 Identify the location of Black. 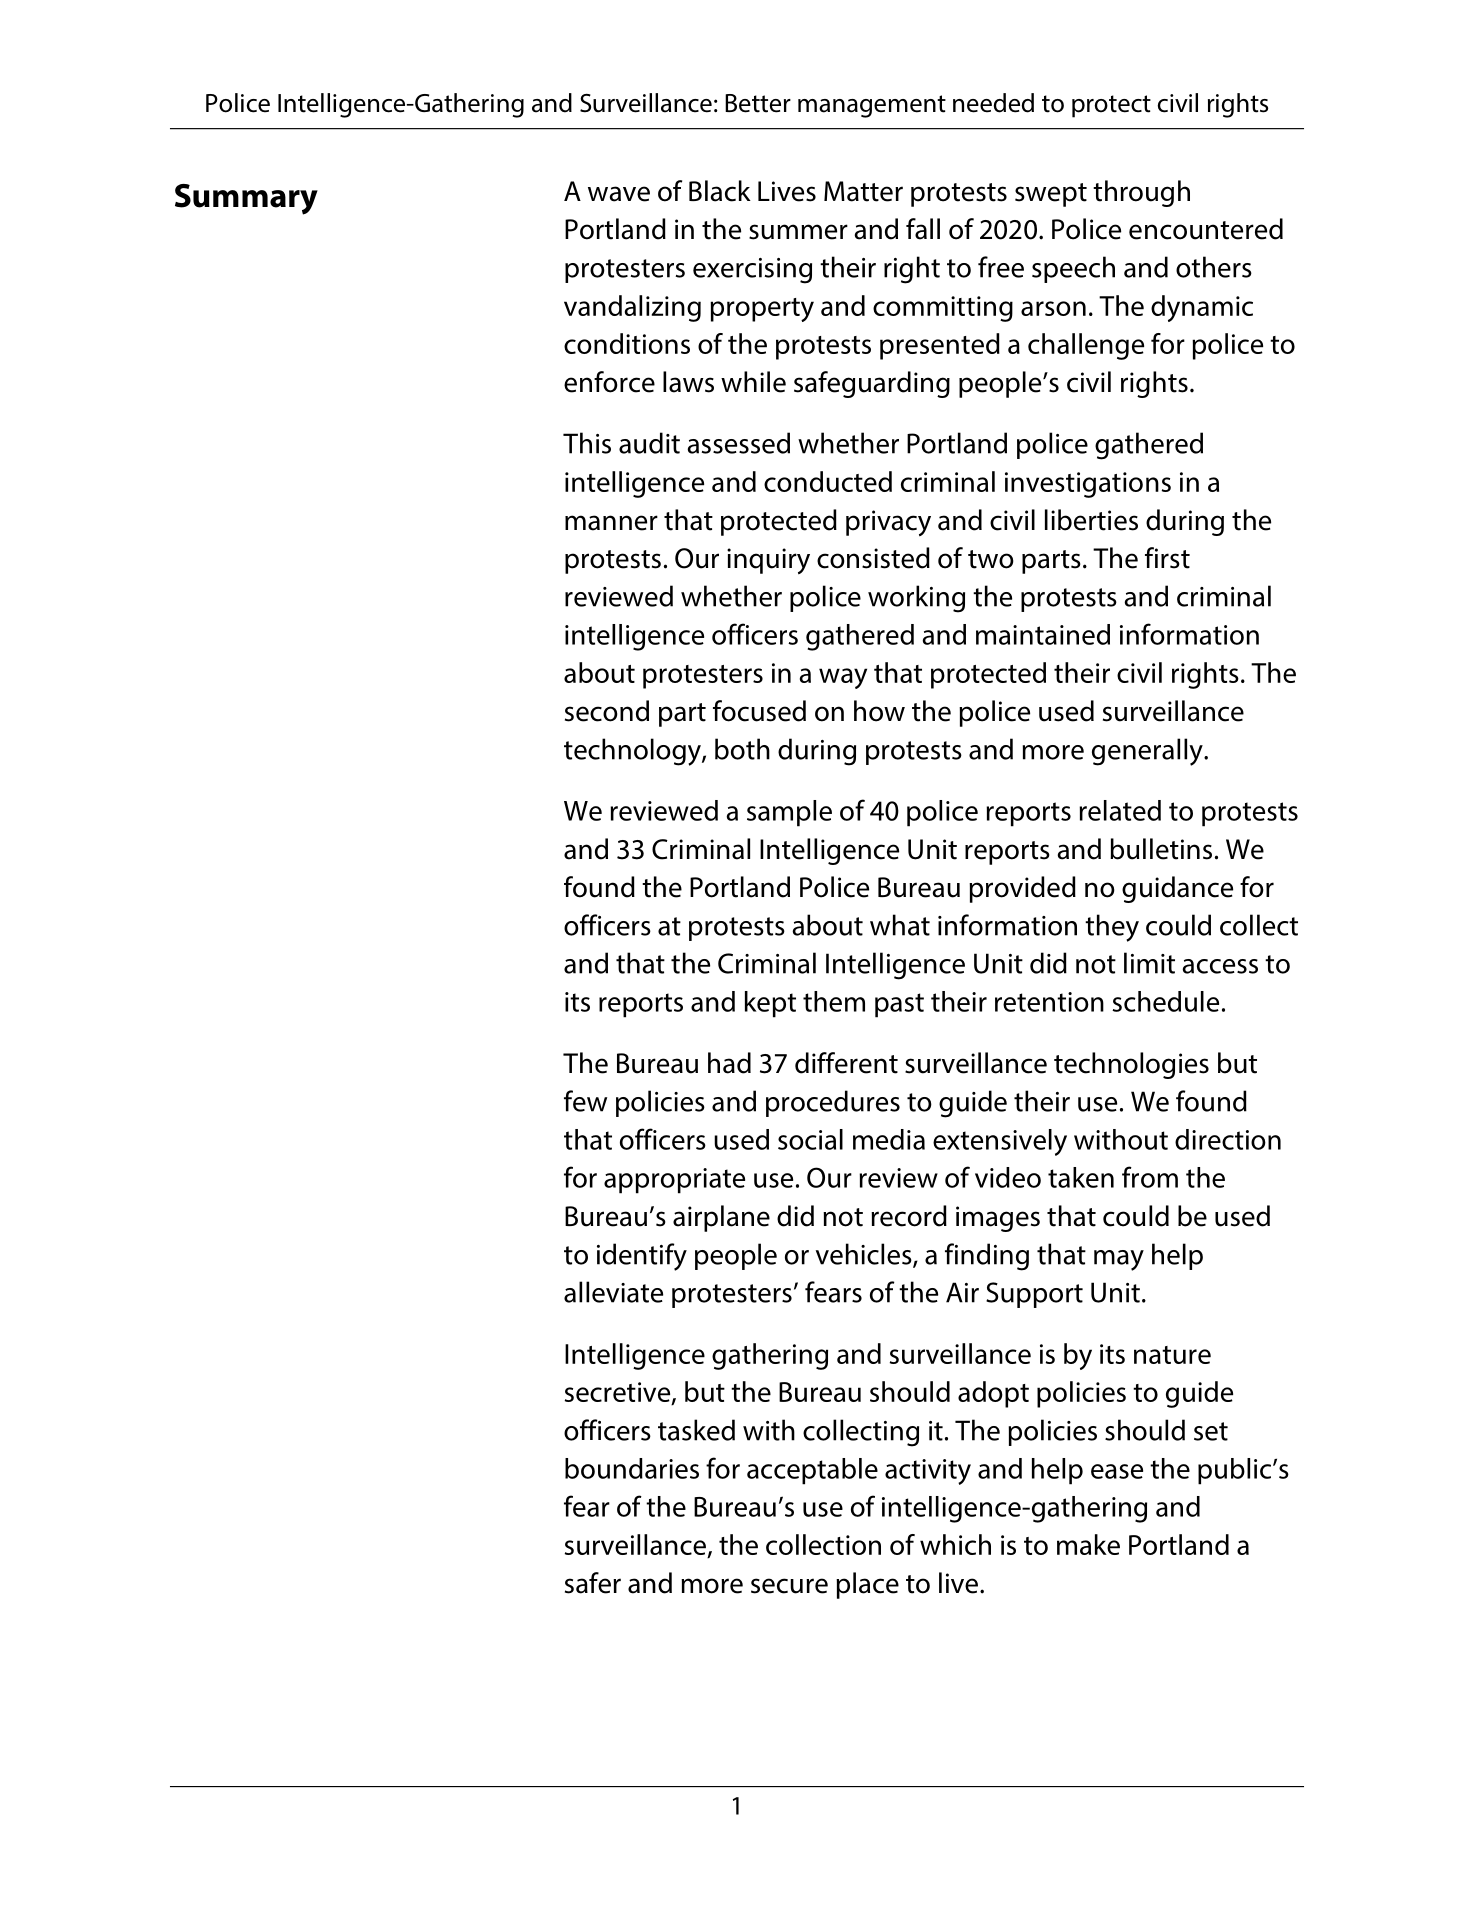
(720, 191).
